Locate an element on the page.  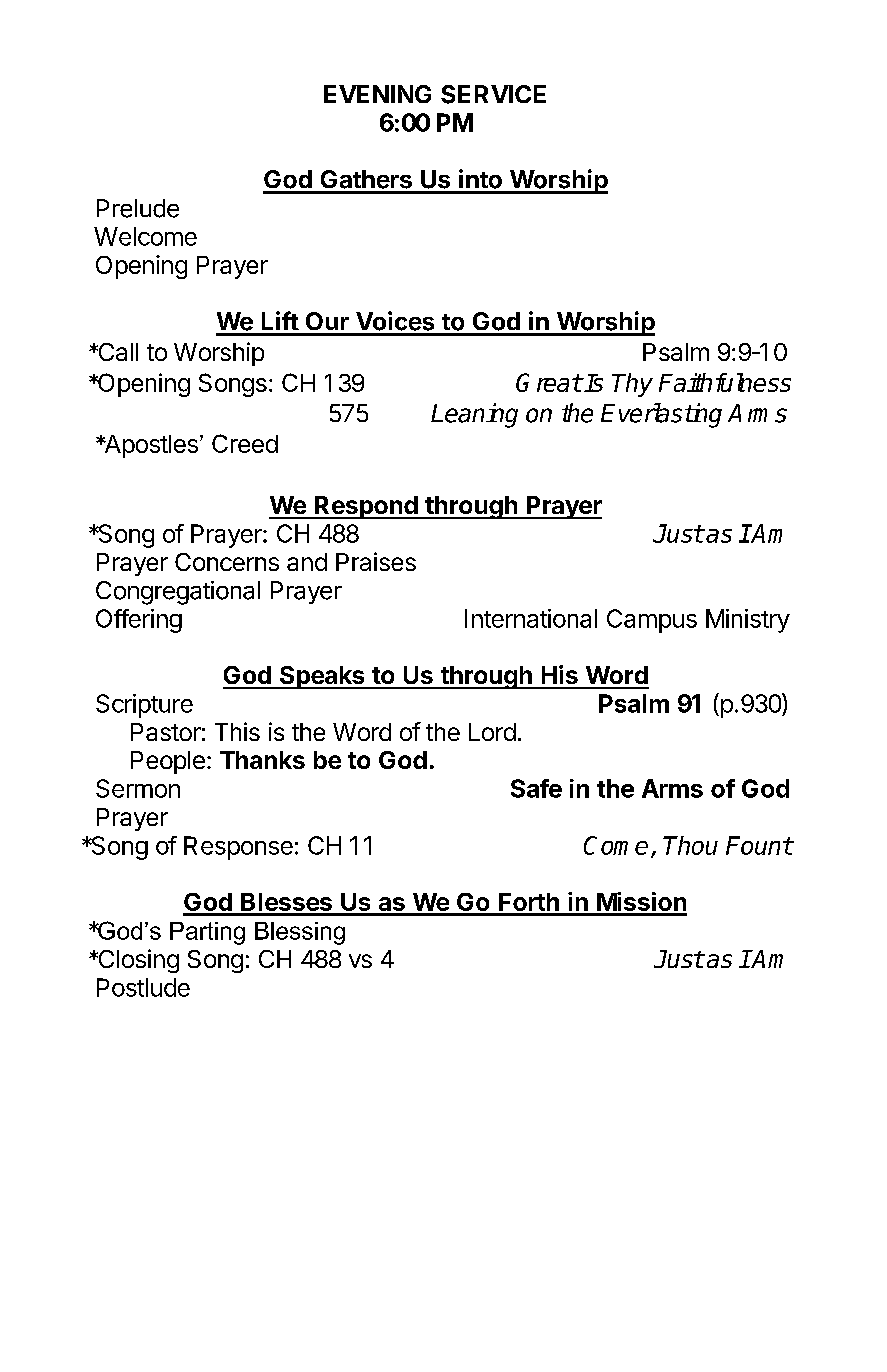
EVENING is located at coordinates (377, 94).
